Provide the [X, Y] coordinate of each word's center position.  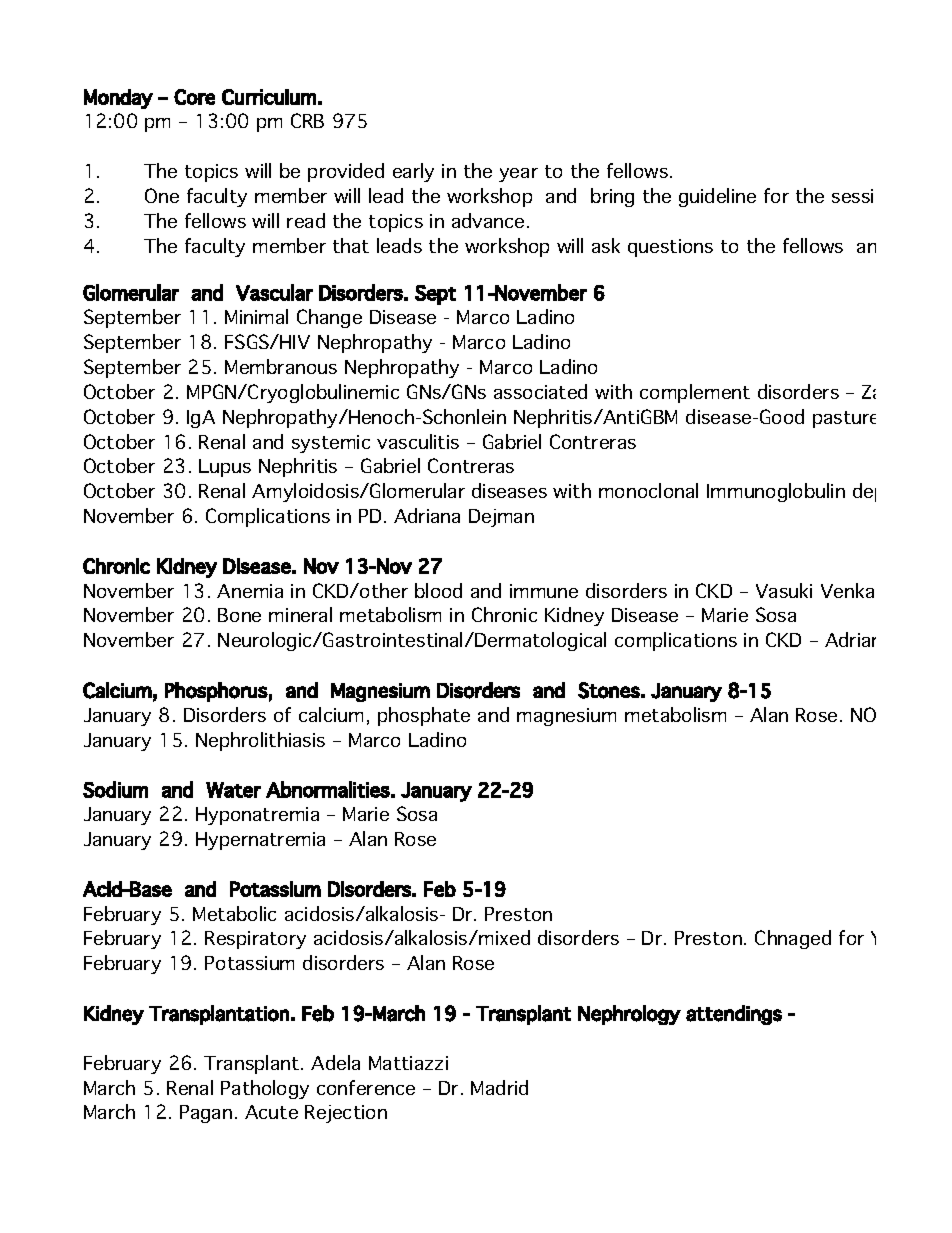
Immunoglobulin [776, 492]
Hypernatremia [260, 841]
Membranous [281, 366]
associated [540, 391]
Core [194, 97]
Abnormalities [328, 789]
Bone [239, 615]
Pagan [206, 1114]
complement [695, 393]
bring [612, 197]
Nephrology [629, 1015]
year [518, 175]
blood [438, 590]
